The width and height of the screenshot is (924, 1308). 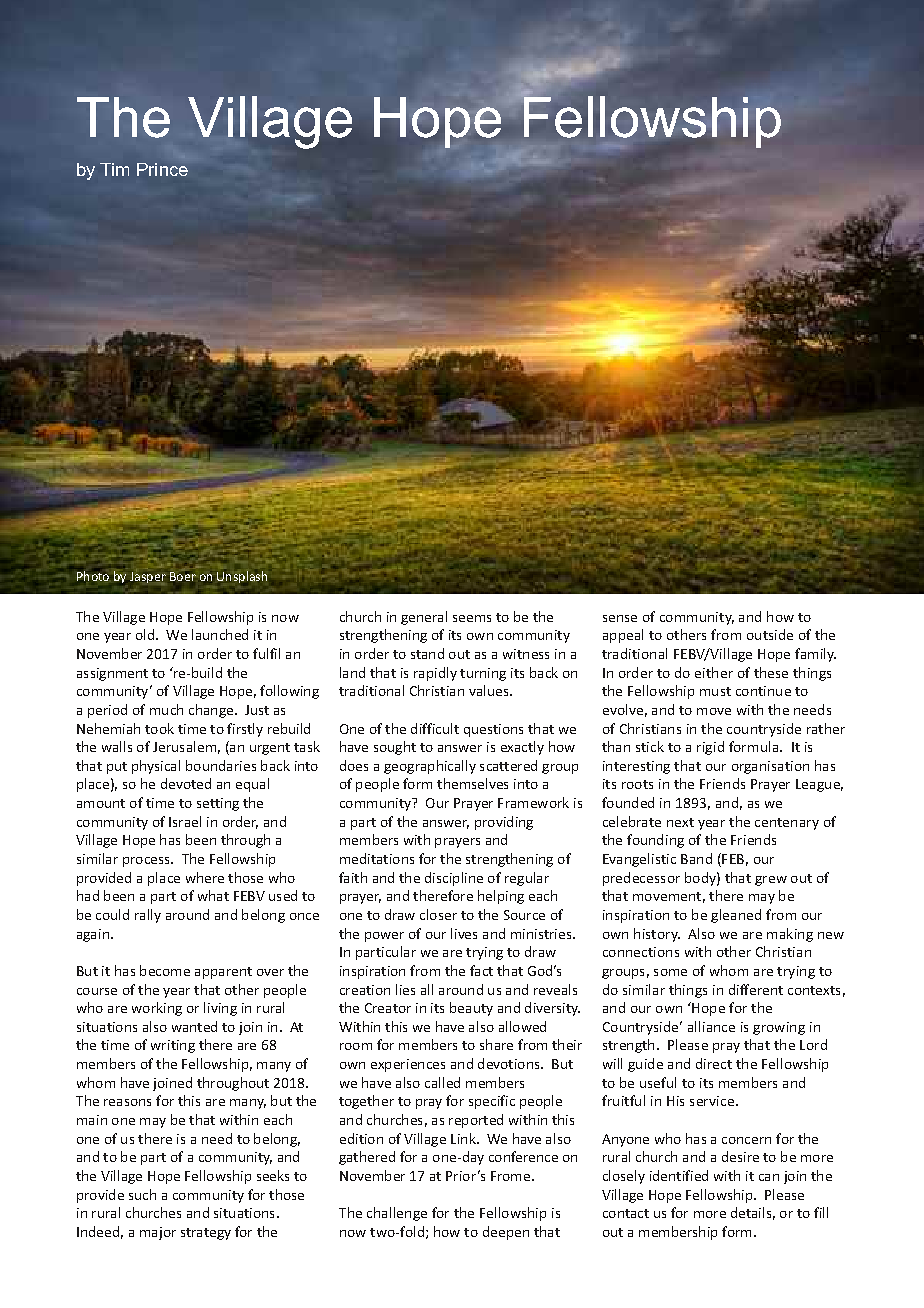 What do you see at coordinates (620, 618) in the screenshot?
I see `sense` at bounding box center [620, 618].
